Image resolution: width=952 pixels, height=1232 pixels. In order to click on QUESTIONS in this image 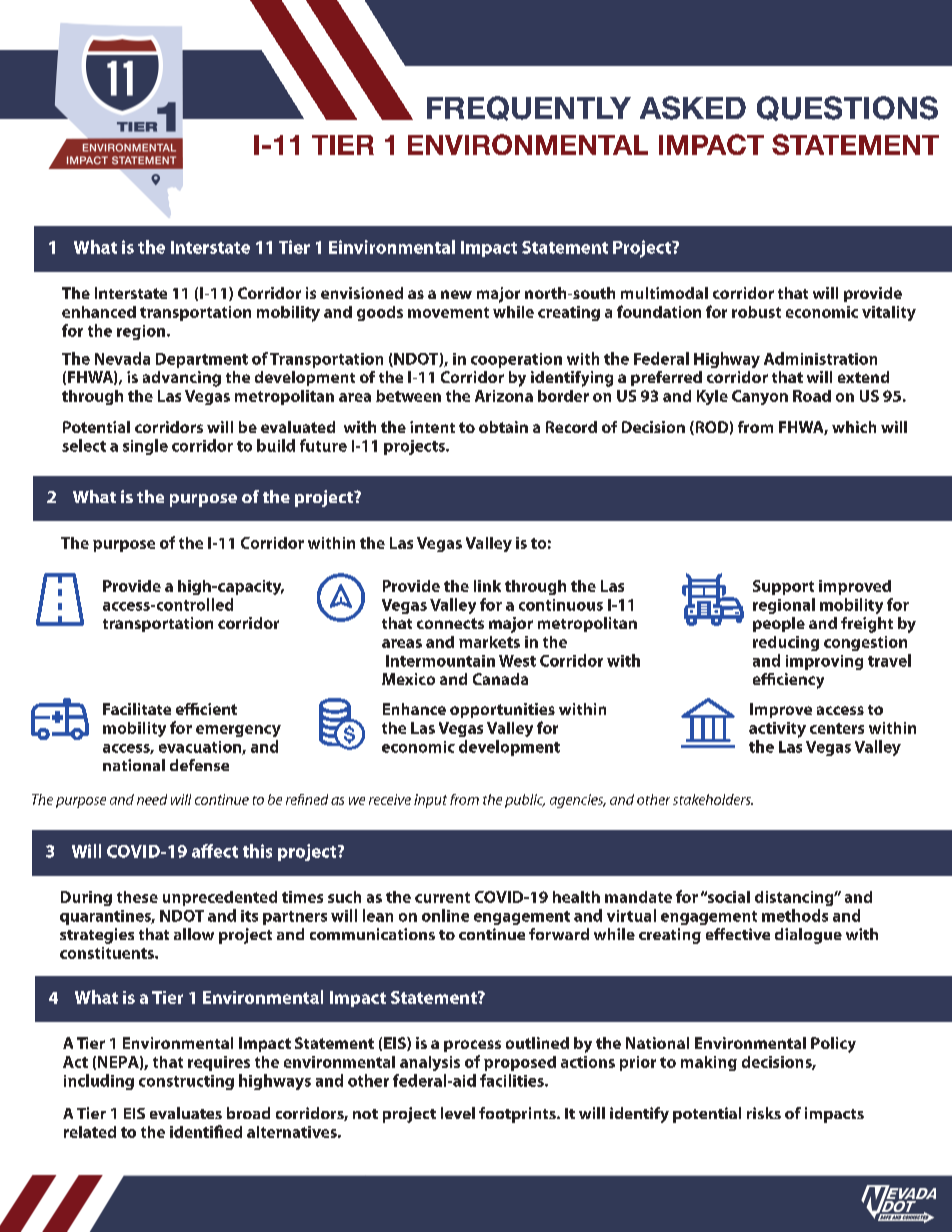, I will do `click(847, 108)`.
